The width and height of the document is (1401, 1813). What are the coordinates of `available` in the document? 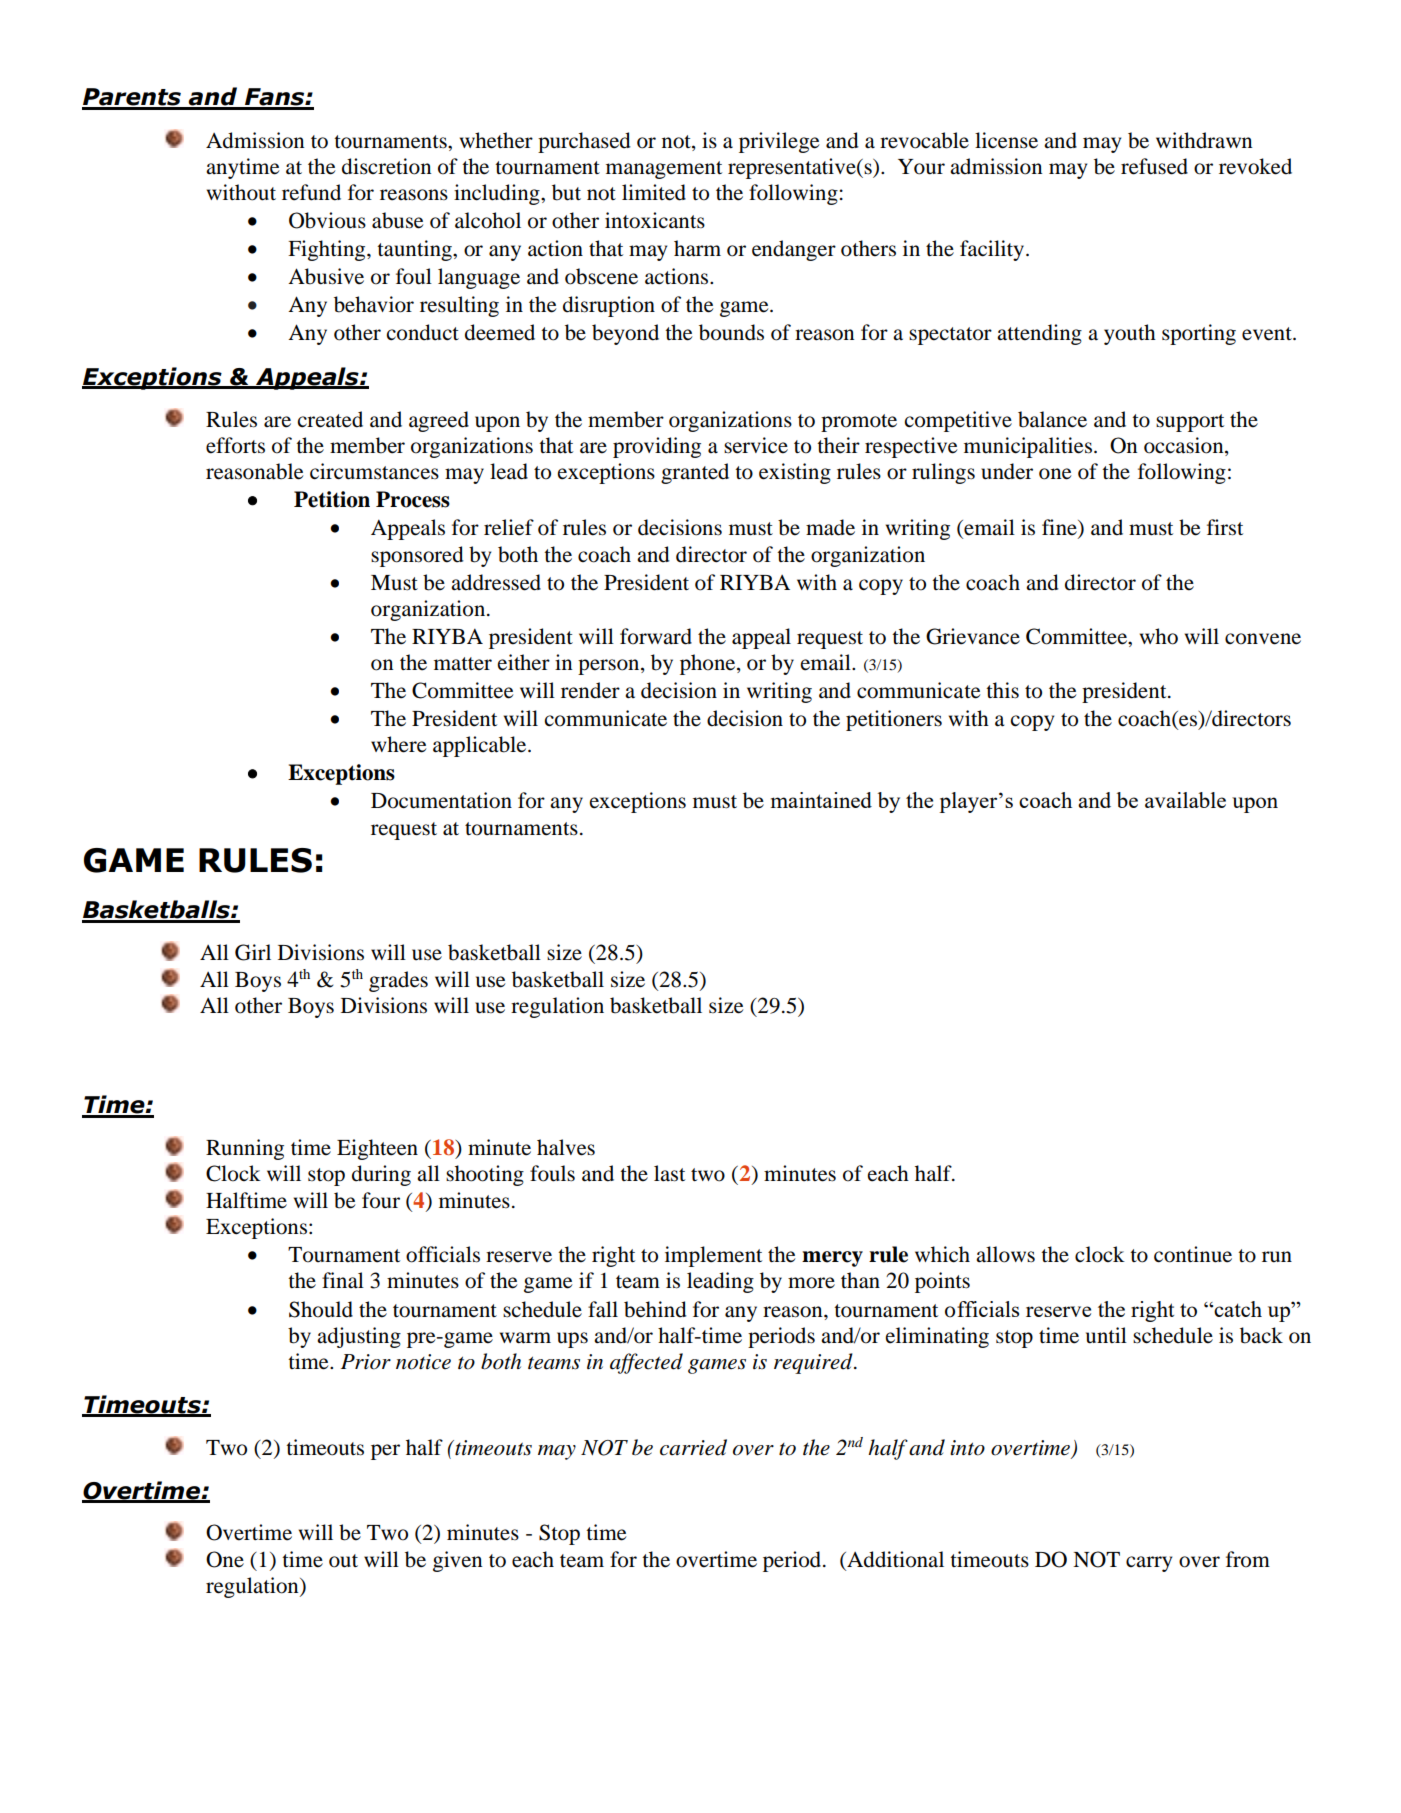 It's located at (1185, 800).
